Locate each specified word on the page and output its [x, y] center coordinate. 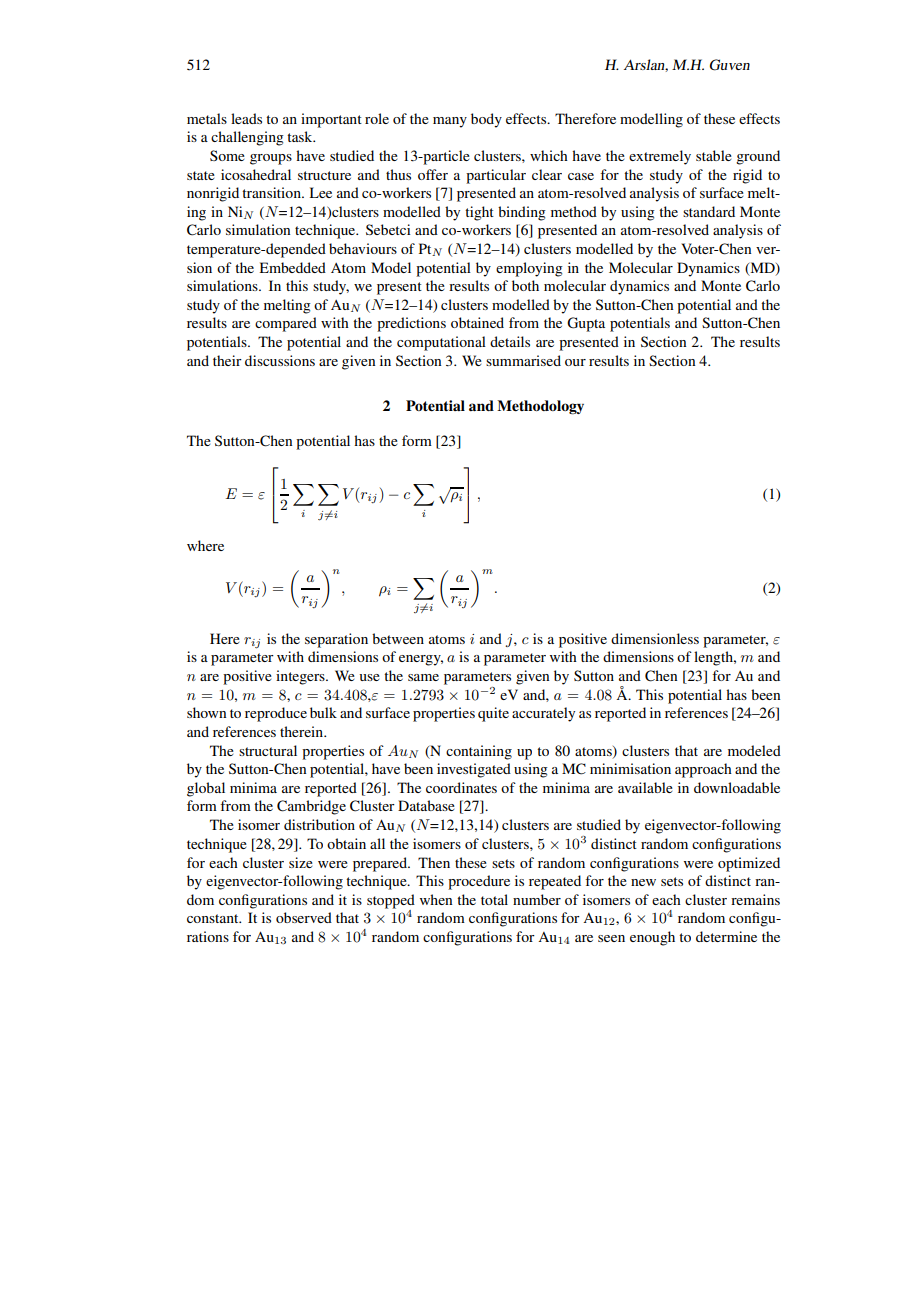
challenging [247, 138]
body [486, 120]
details [510, 341]
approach [703, 770]
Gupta [586, 324]
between [398, 638]
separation [336, 640]
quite [493, 714]
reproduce [276, 714]
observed [304, 917]
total [494, 899]
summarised [523, 360]
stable [714, 155]
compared [286, 324]
